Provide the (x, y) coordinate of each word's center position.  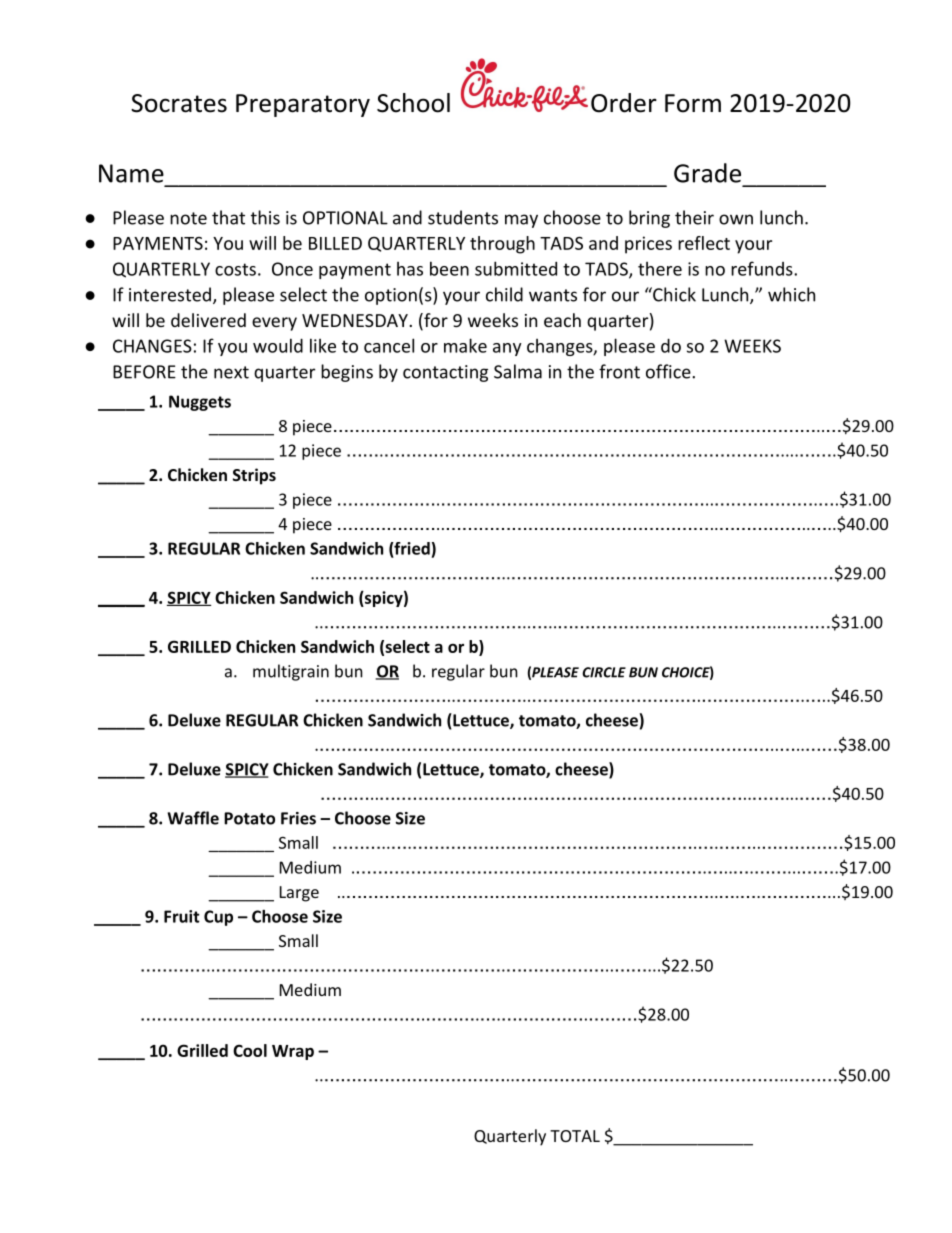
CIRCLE (604, 672)
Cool (250, 1050)
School (413, 103)
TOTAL (575, 1136)
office (669, 371)
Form (693, 103)
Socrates (179, 103)
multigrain (291, 672)
